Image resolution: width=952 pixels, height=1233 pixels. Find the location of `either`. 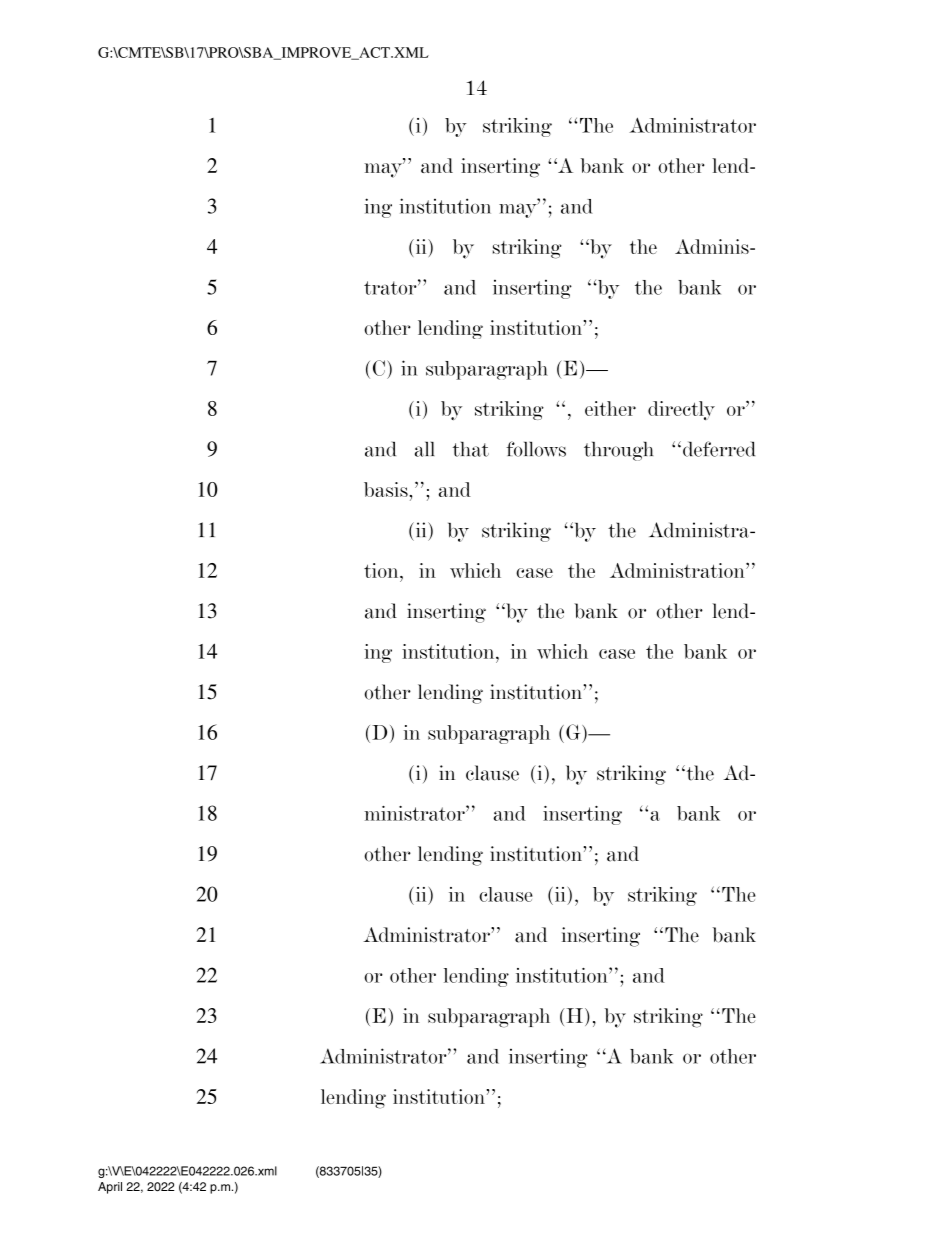

either is located at coordinates (610, 408).
